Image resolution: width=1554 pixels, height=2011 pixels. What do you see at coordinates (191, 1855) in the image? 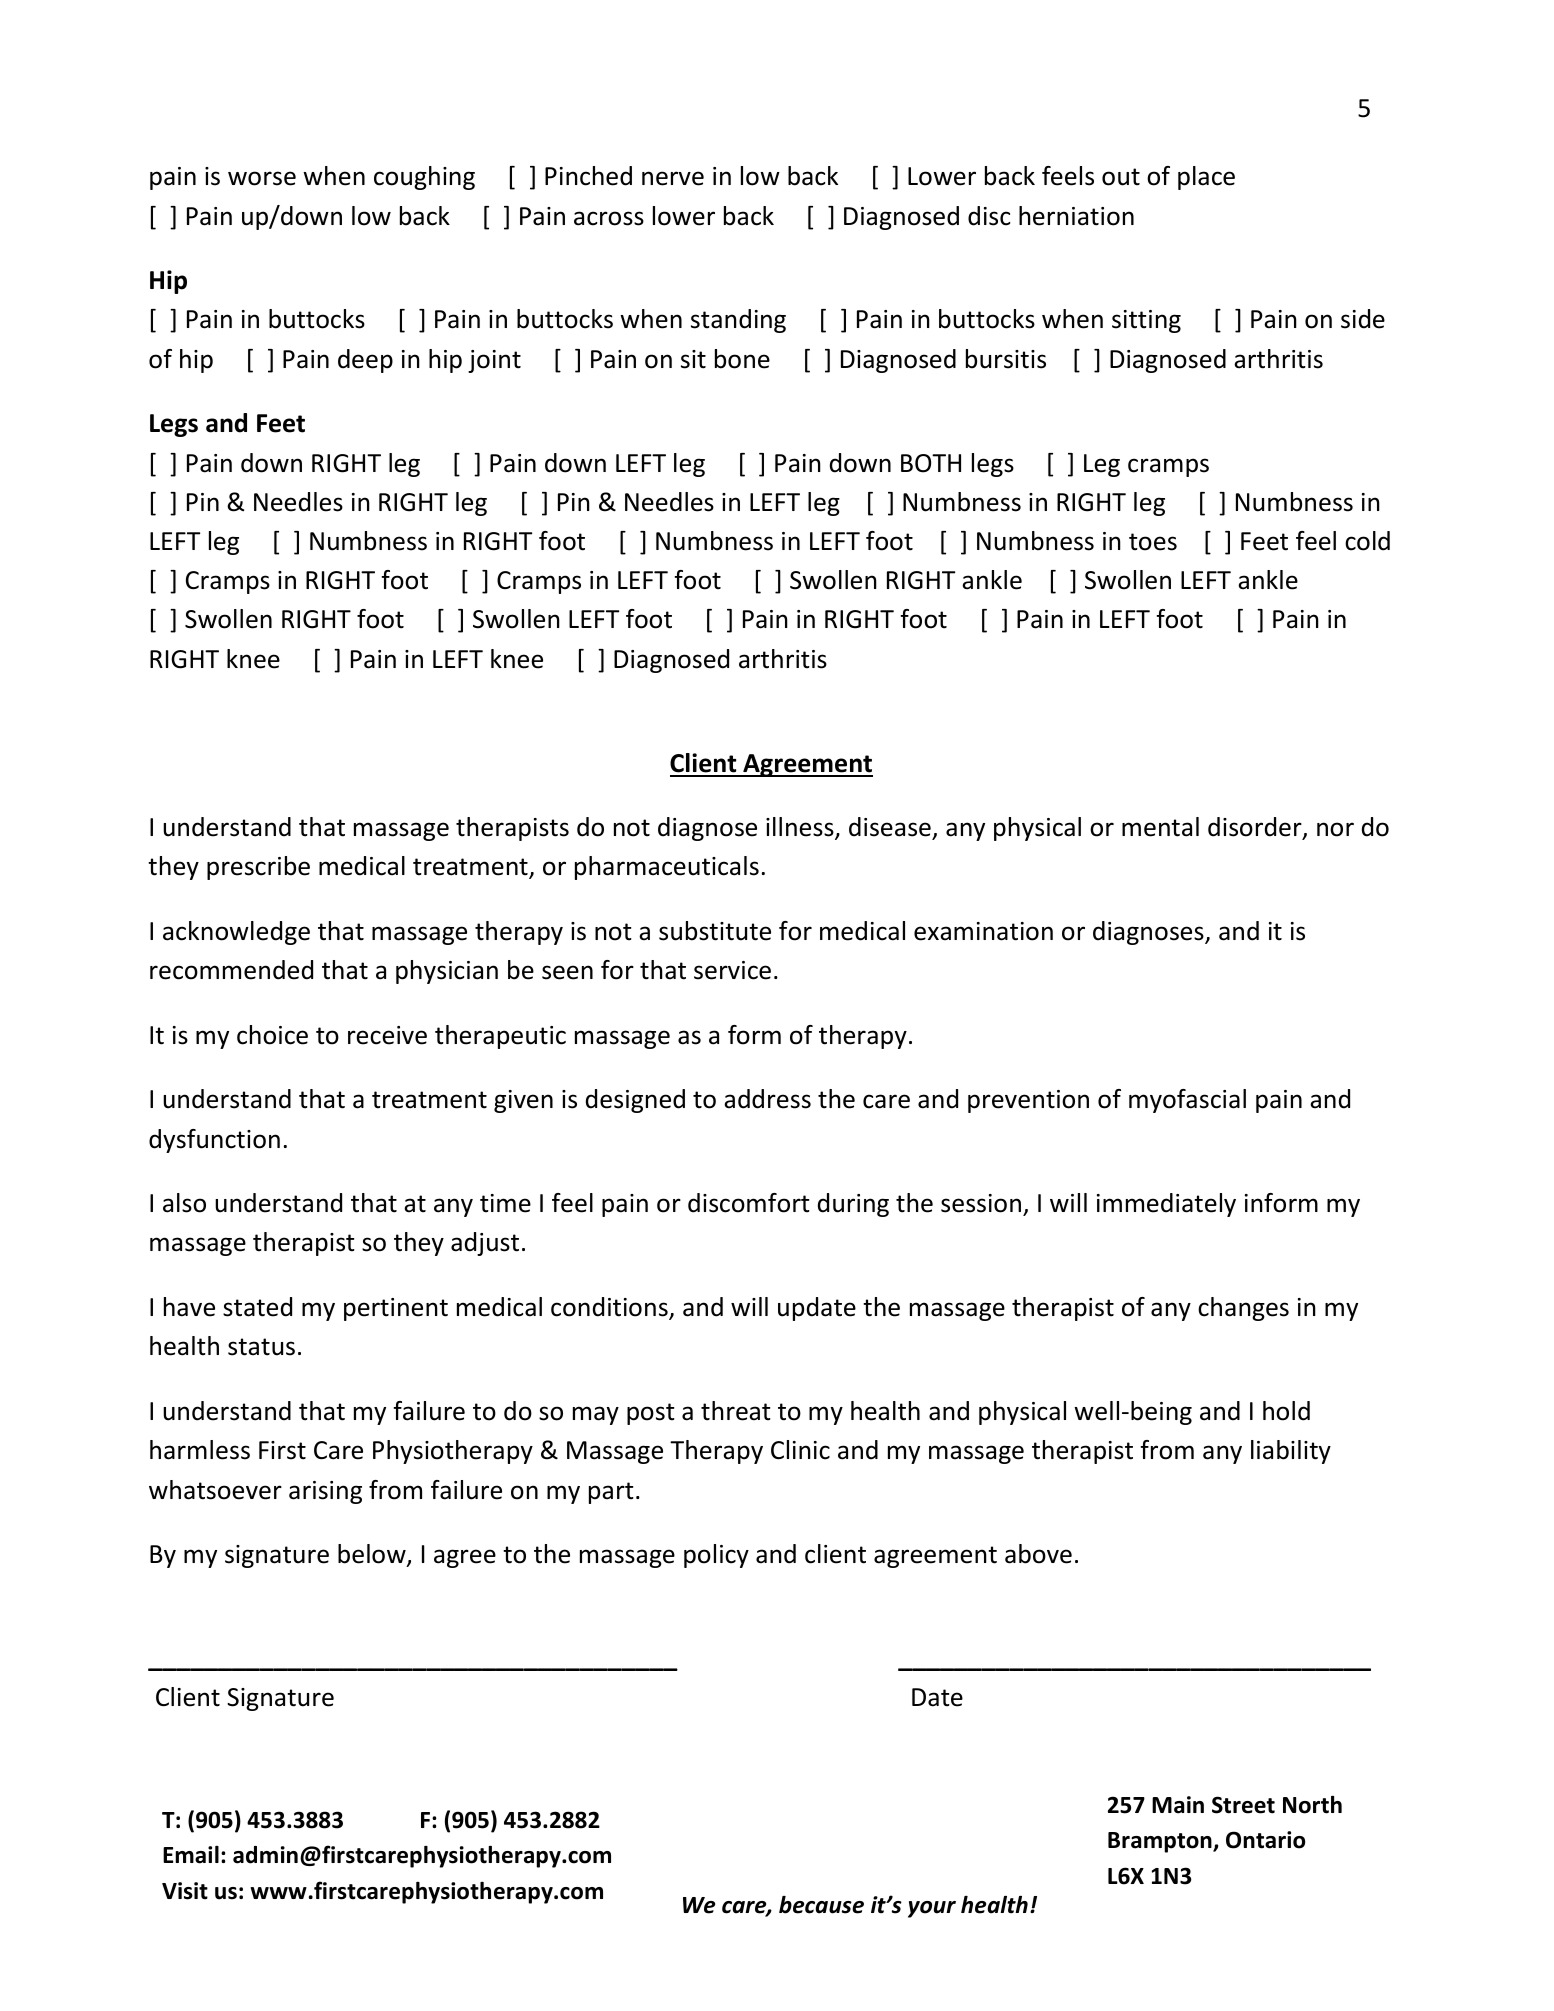
I see `Email` at bounding box center [191, 1855].
